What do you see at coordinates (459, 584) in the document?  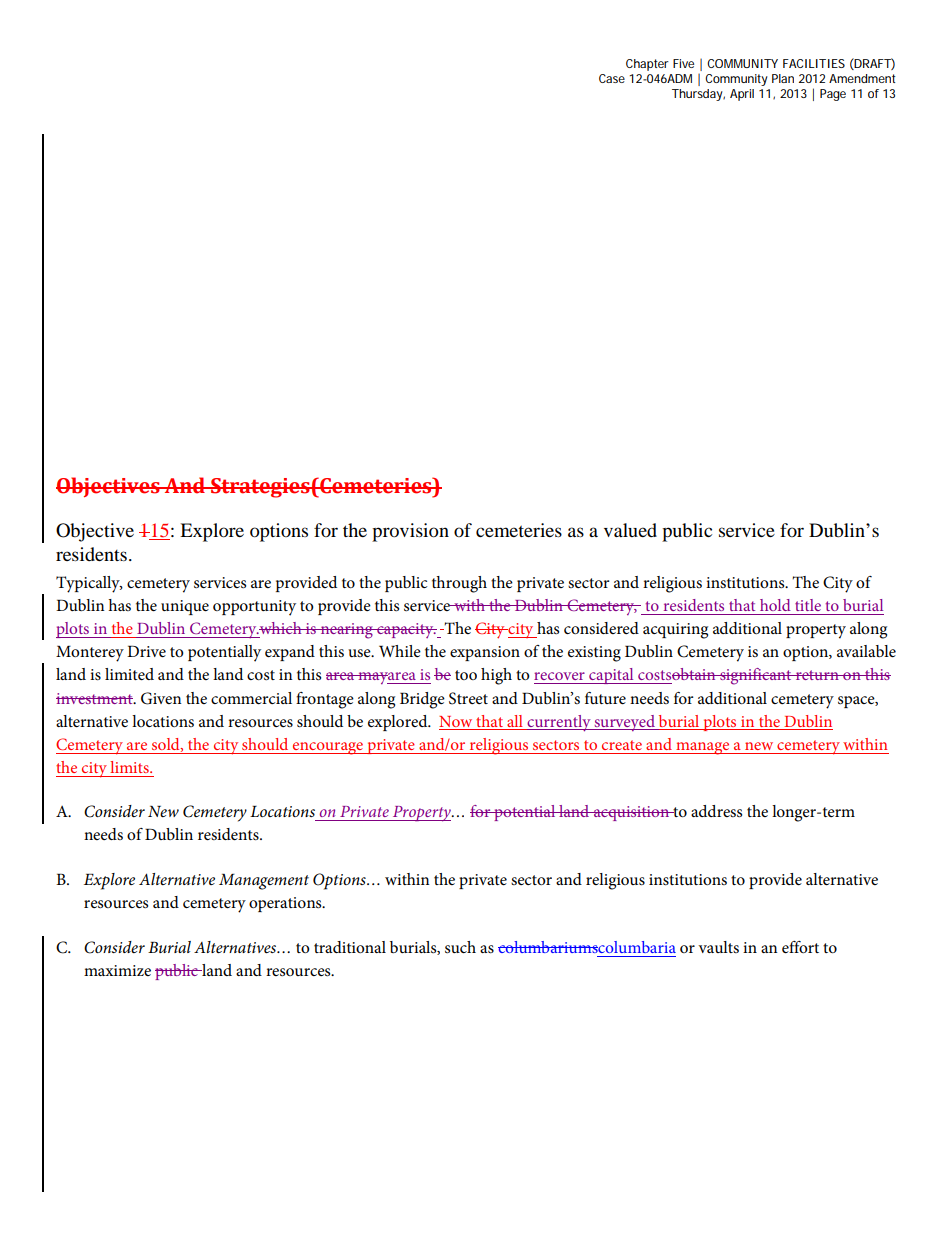 I see `through` at bounding box center [459, 584].
